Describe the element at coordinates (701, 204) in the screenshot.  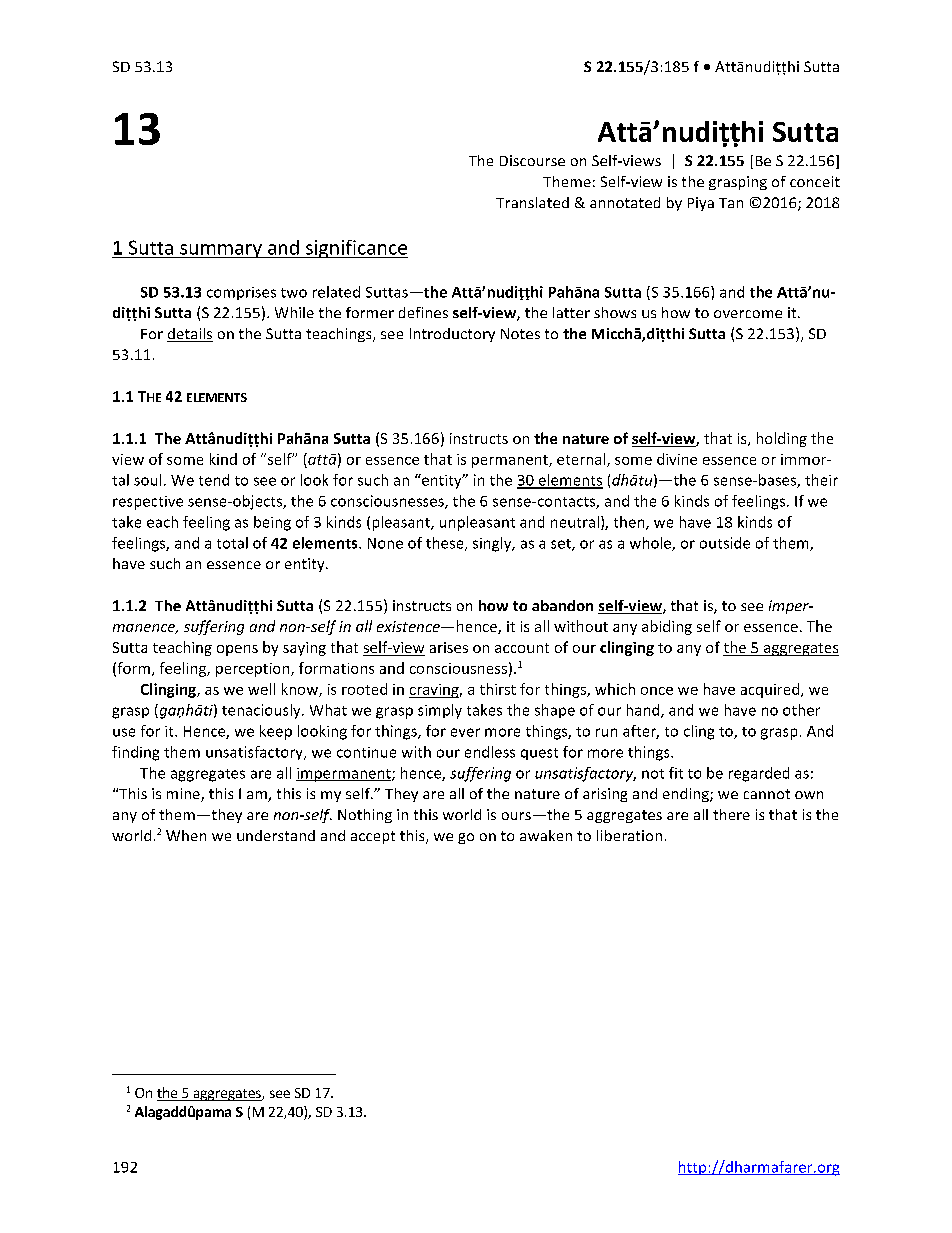
I see `Piya` at that location.
